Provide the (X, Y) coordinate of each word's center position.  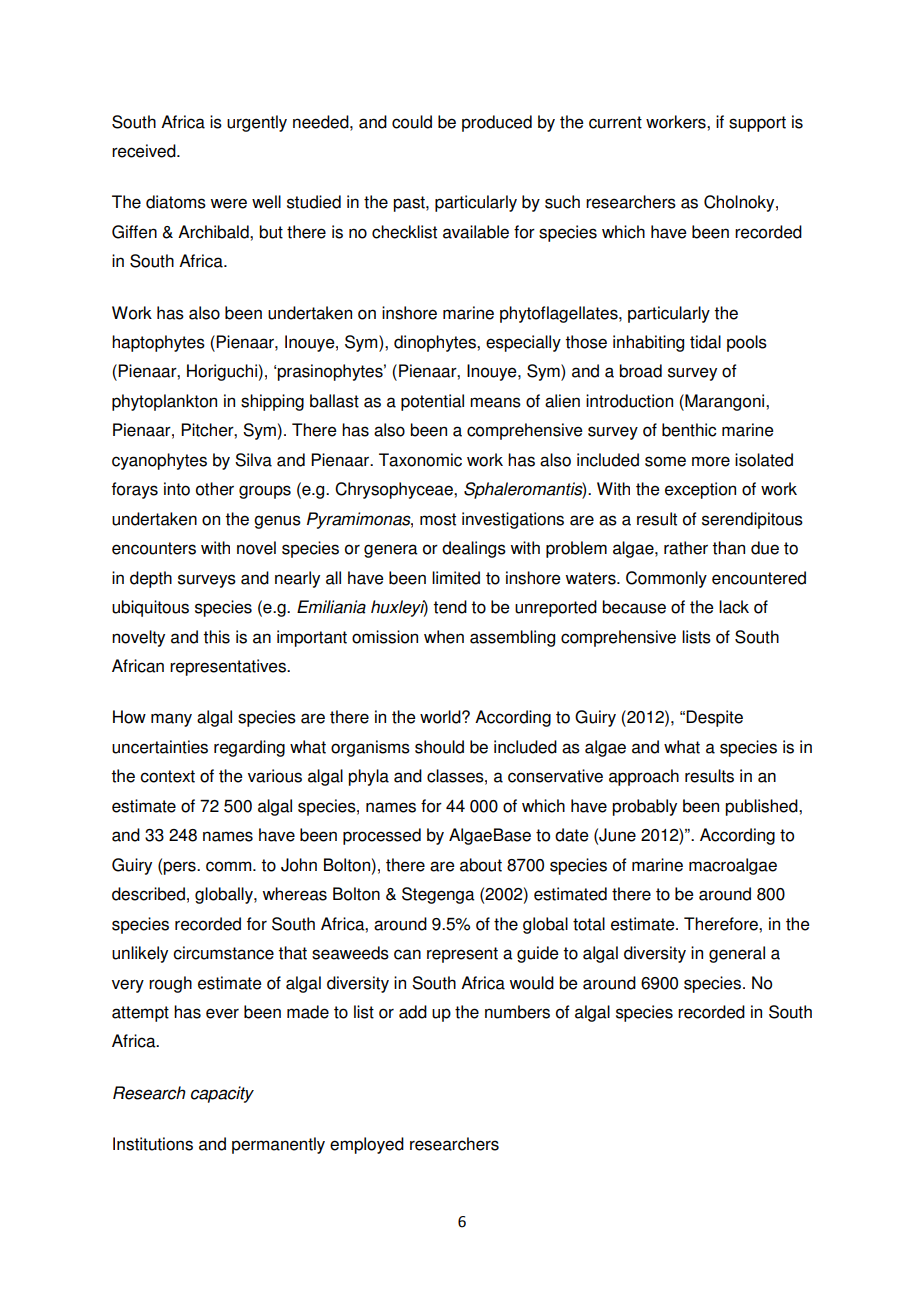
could (412, 122)
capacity (222, 1094)
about (481, 865)
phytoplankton (164, 402)
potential (432, 402)
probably (644, 807)
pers (180, 868)
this (216, 637)
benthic (689, 430)
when (444, 637)
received (145, 151)
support (757, 124)
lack (734, 607)
